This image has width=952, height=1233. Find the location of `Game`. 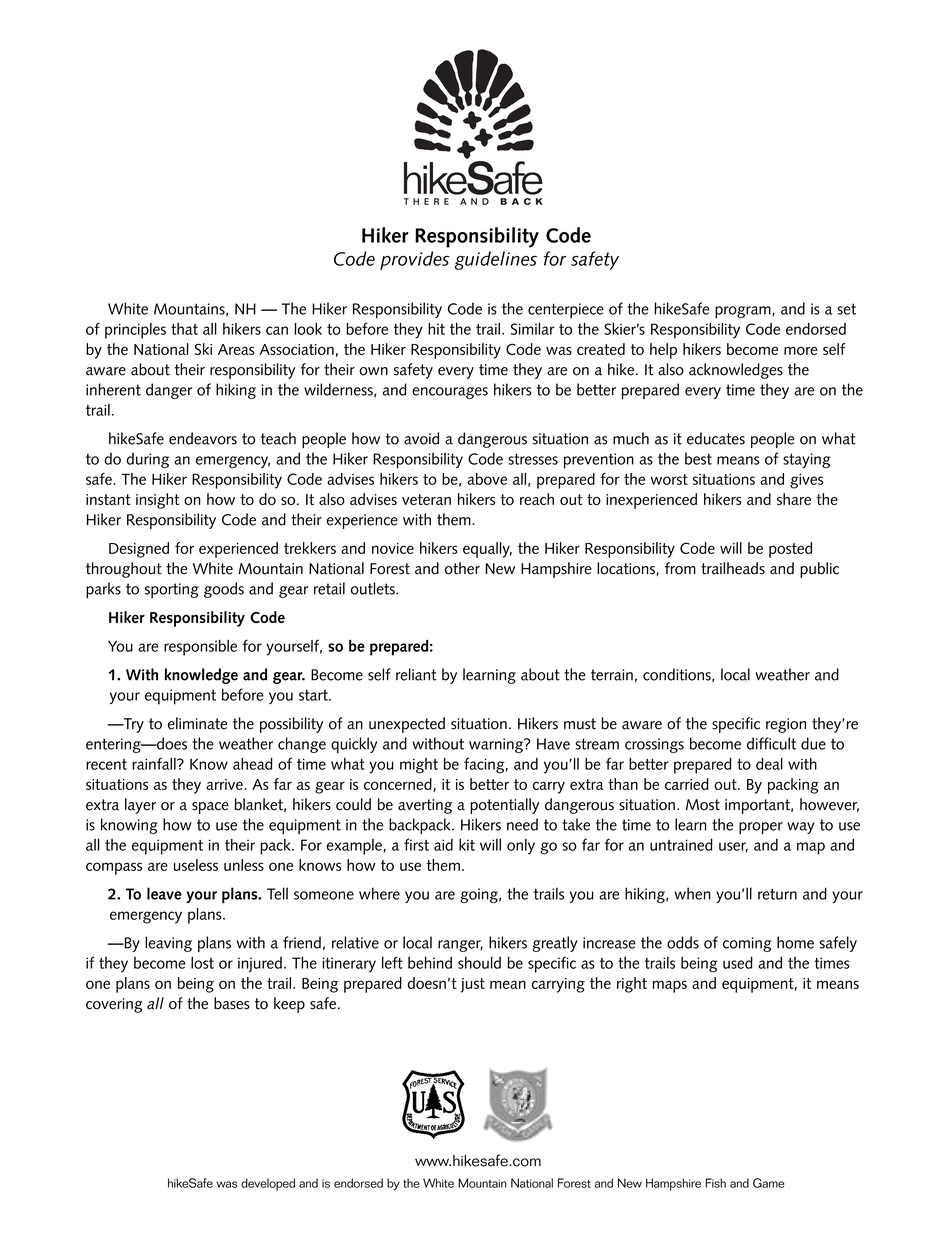

Game is located at coordinates (769, 1183).
